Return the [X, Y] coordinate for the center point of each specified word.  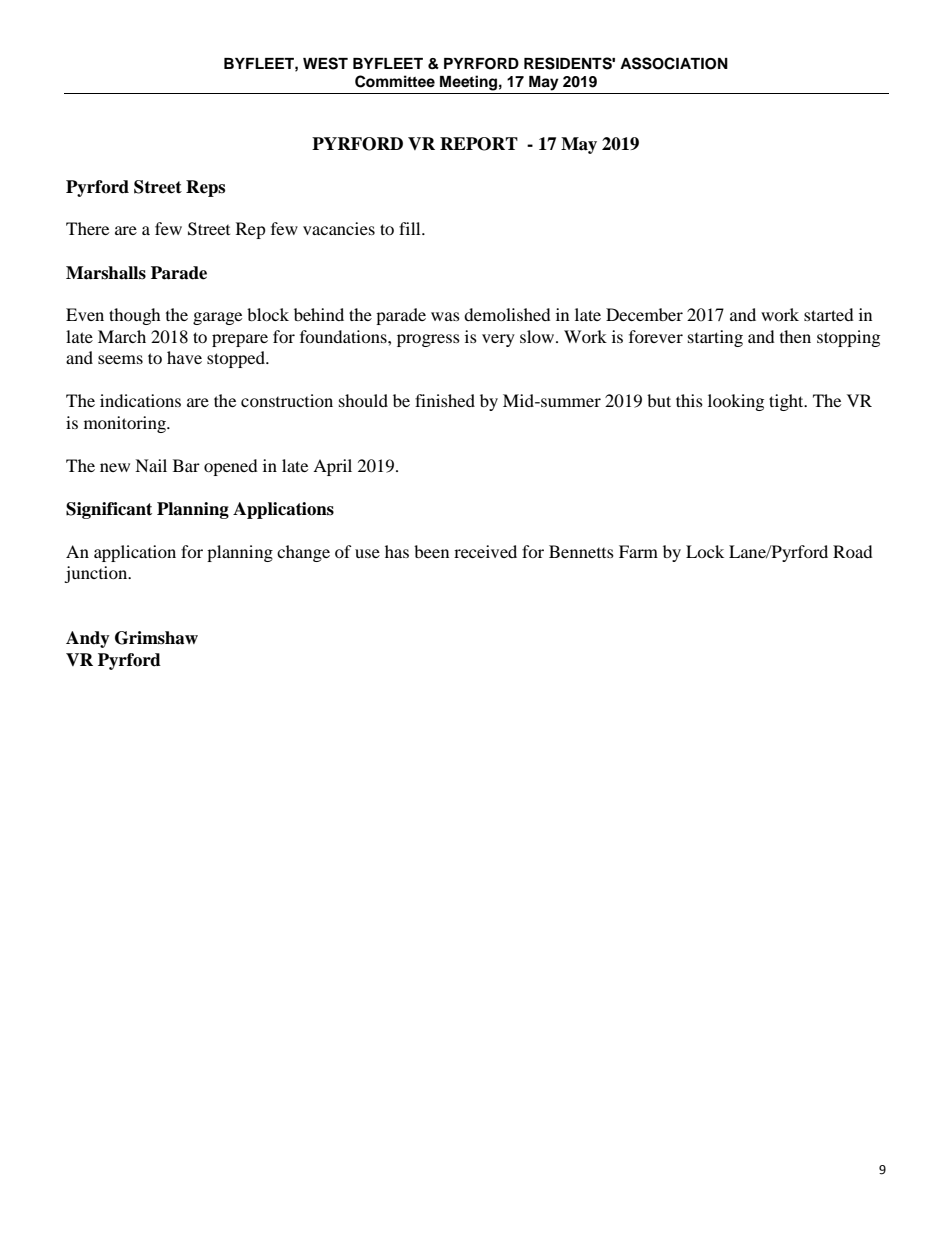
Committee [395, 81]
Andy [88, 639]
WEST [325, 63]
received [485, 551]
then [795, 336]
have [184, 357]
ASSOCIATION [674, 63]
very [498, 340]
